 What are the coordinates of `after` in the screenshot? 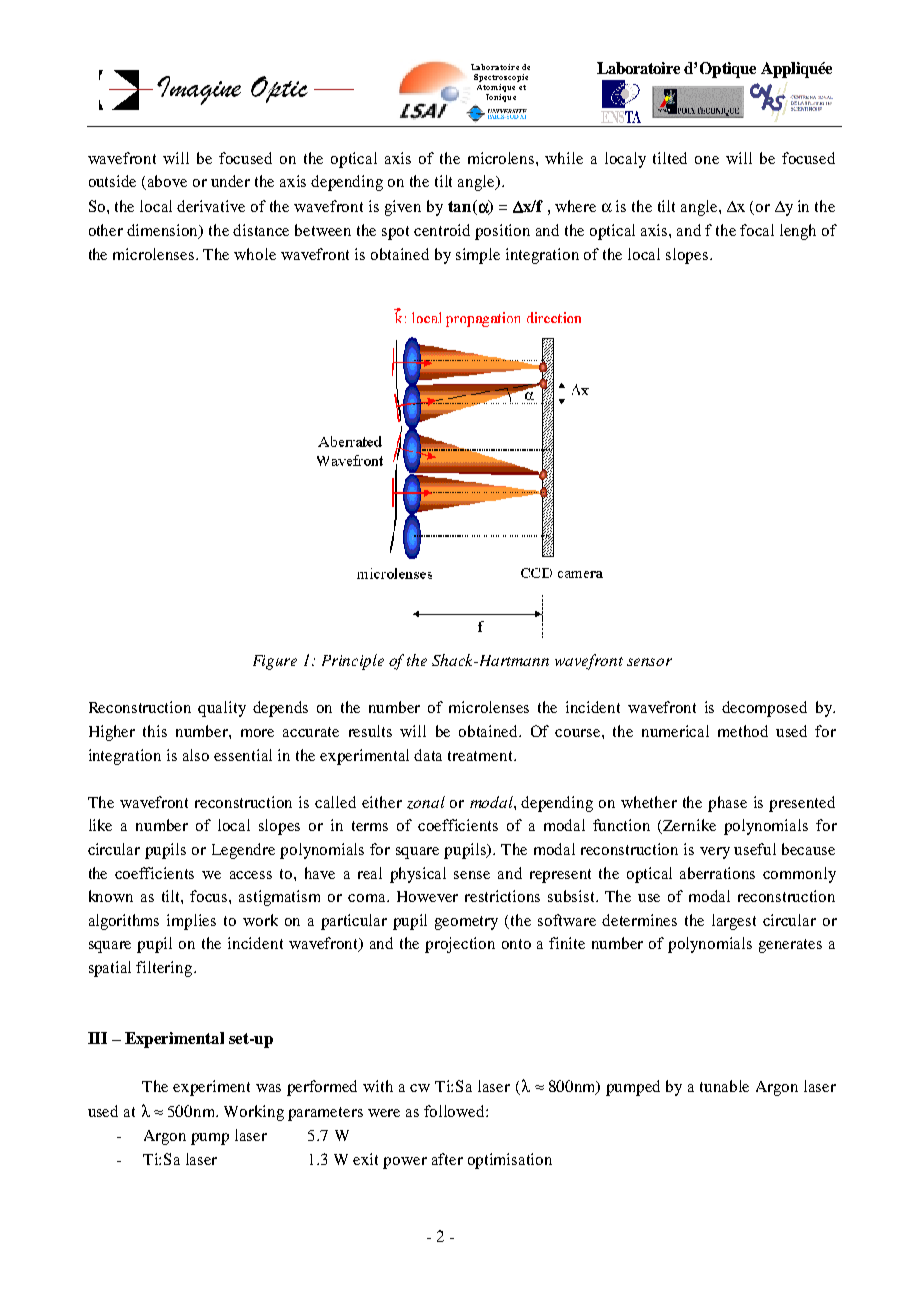 It's located at (447, 1159).
